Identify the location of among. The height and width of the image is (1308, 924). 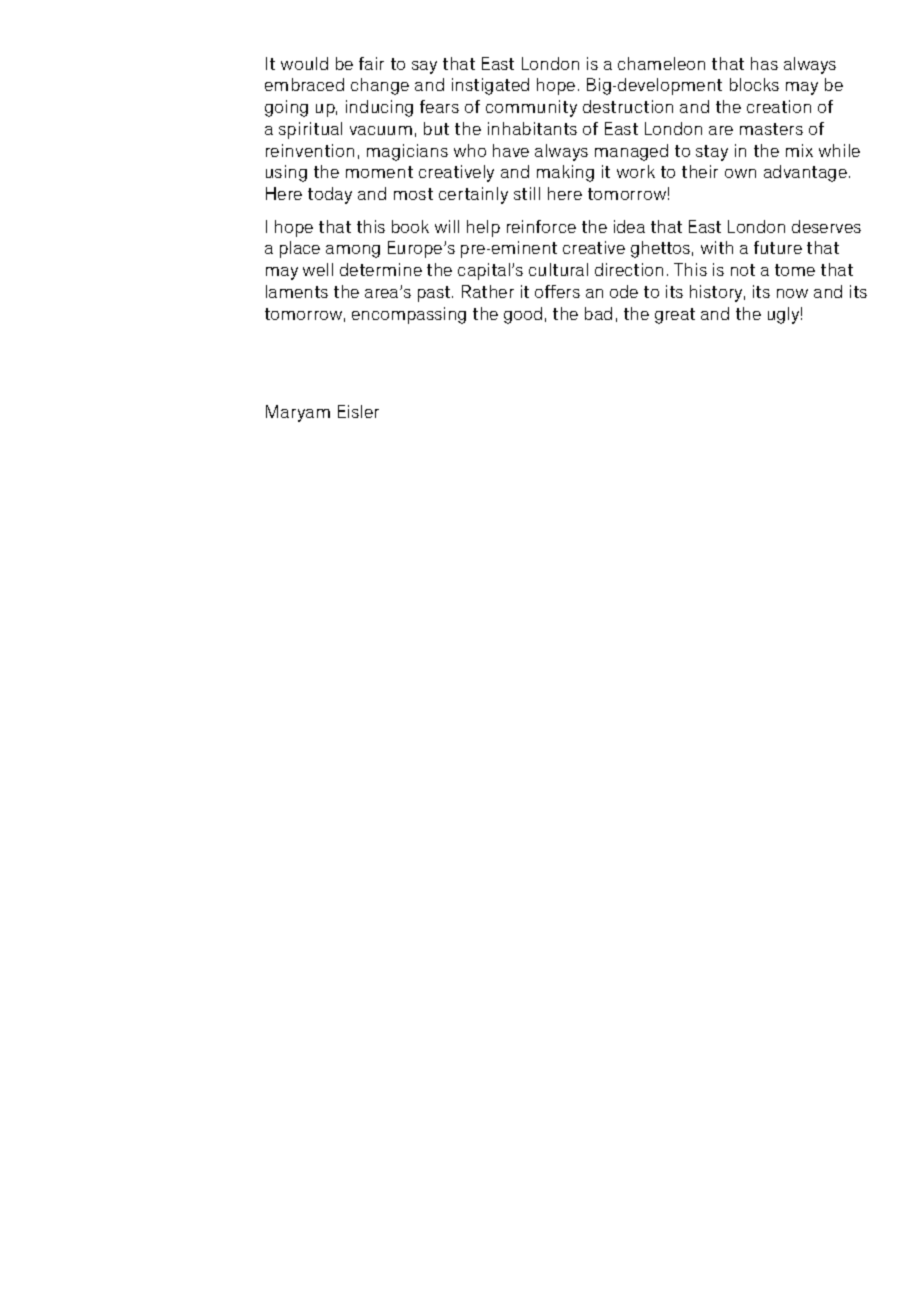
(353, 251).
